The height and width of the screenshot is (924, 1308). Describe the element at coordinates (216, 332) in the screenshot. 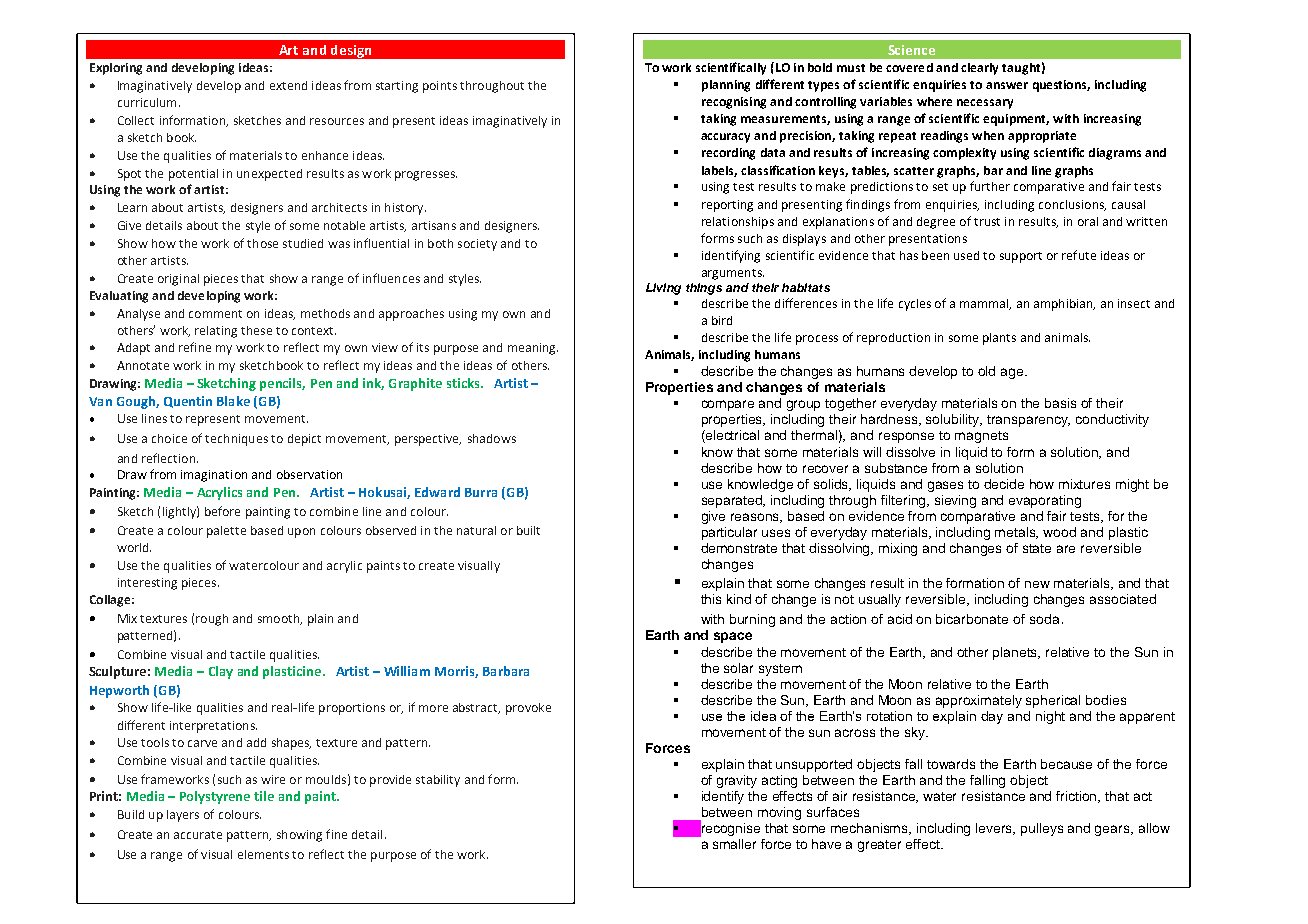

I see `relating` at that location.
